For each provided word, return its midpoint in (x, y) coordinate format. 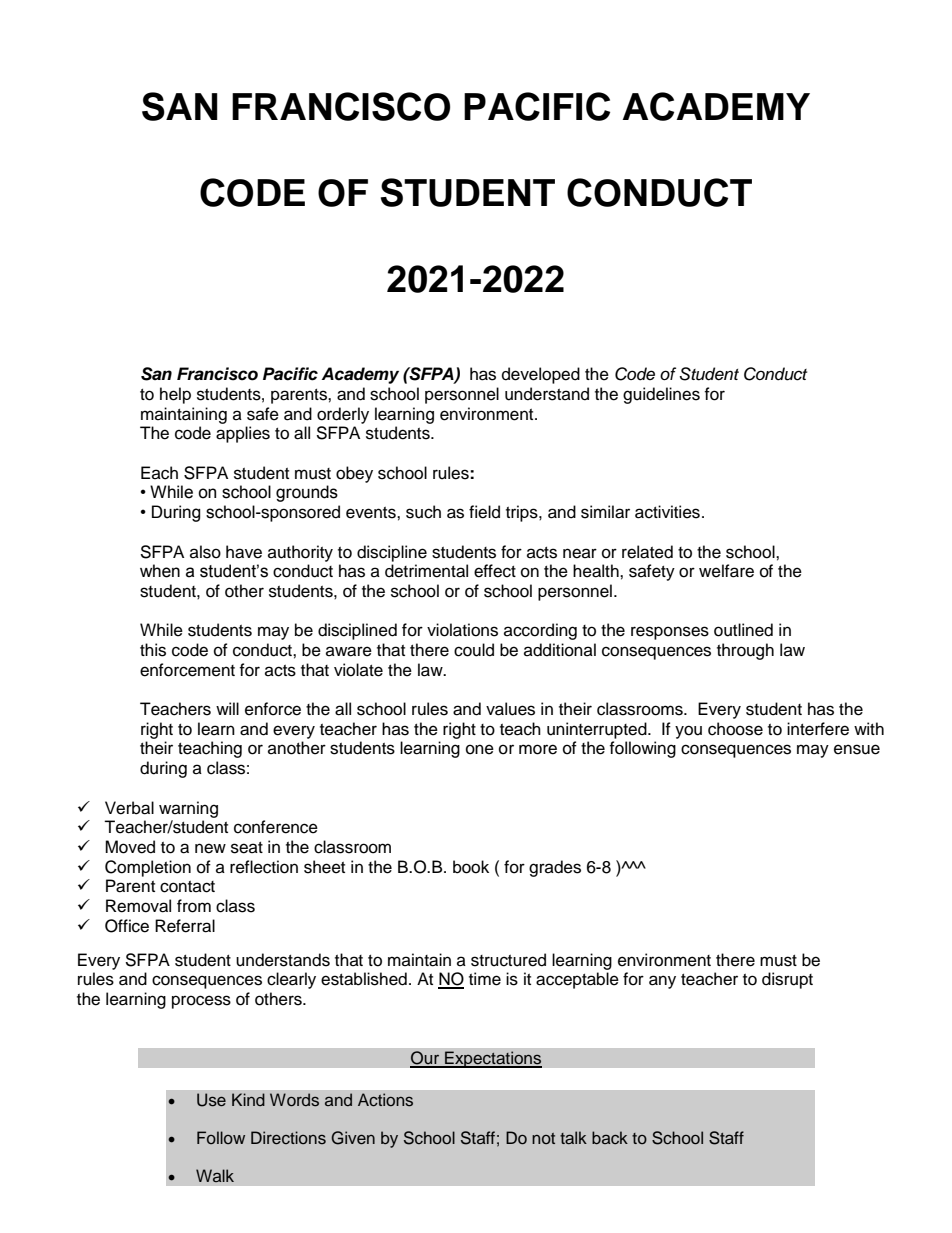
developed (541, 375)
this (153, 650)
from (194, 906)
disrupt (787, 980)
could (474, 650)
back (610, 1138)
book (471, 867)
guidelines (661, 395)
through (745, 651)
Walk (215, 1175)
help (175, 395)
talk (573, 1137)
